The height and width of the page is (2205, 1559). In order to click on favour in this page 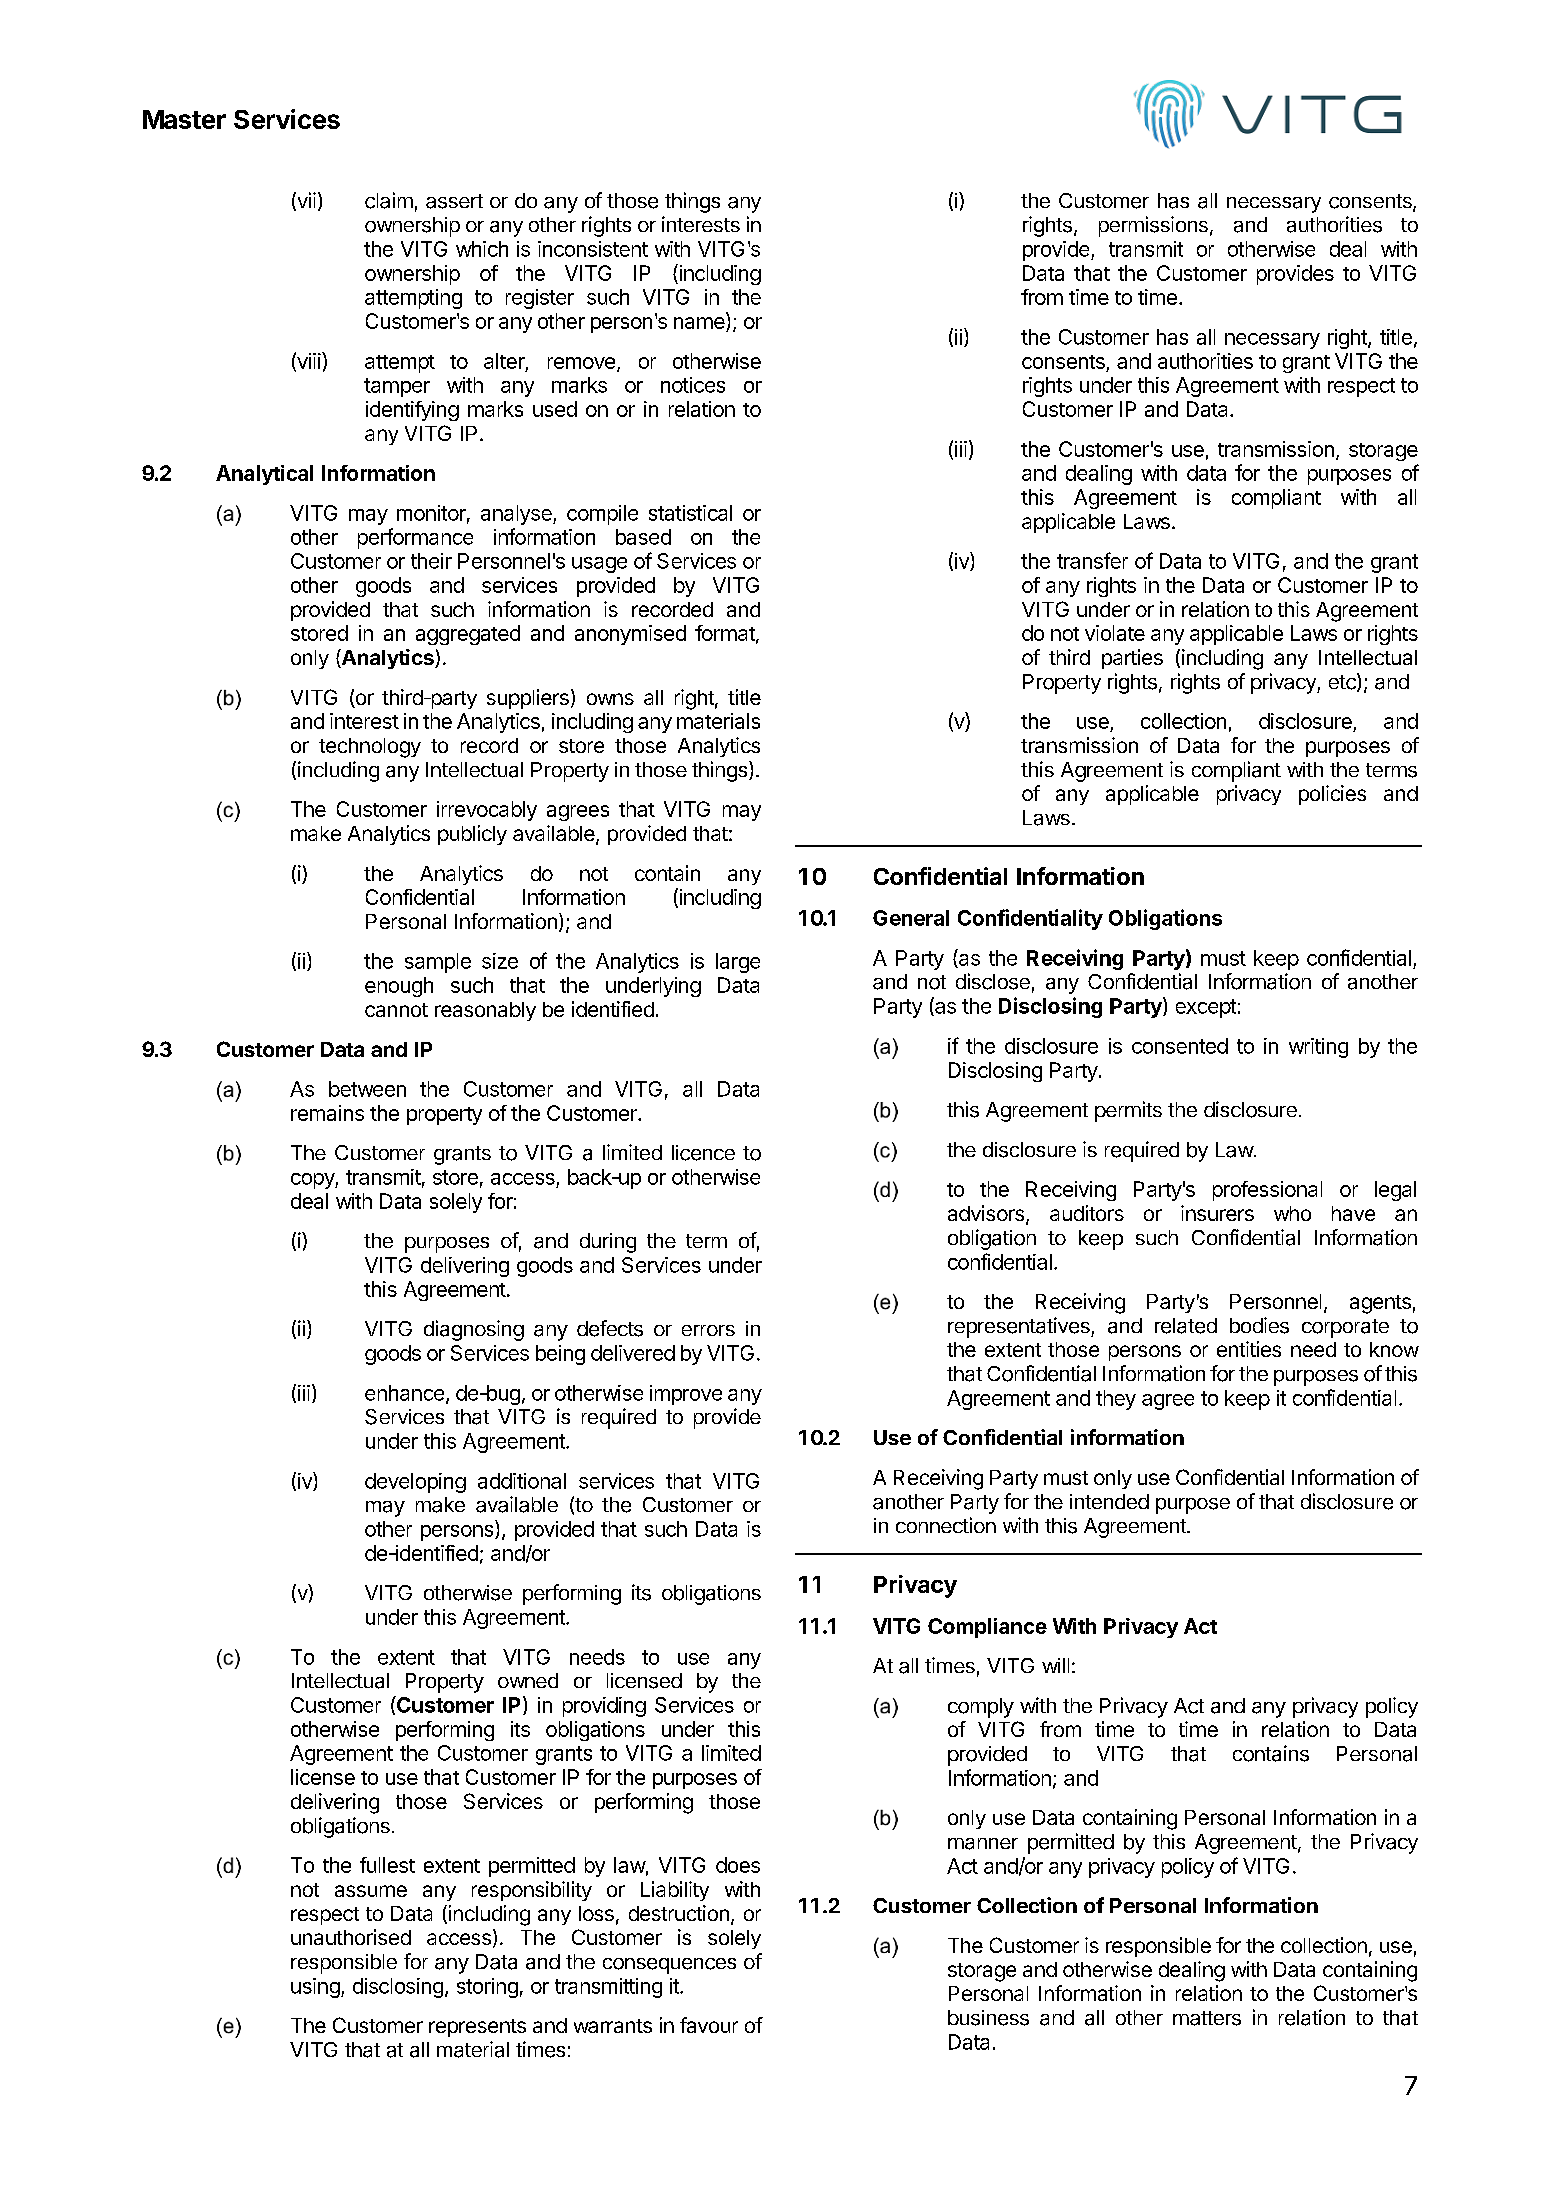, I will do `click(709, 2025)`.
